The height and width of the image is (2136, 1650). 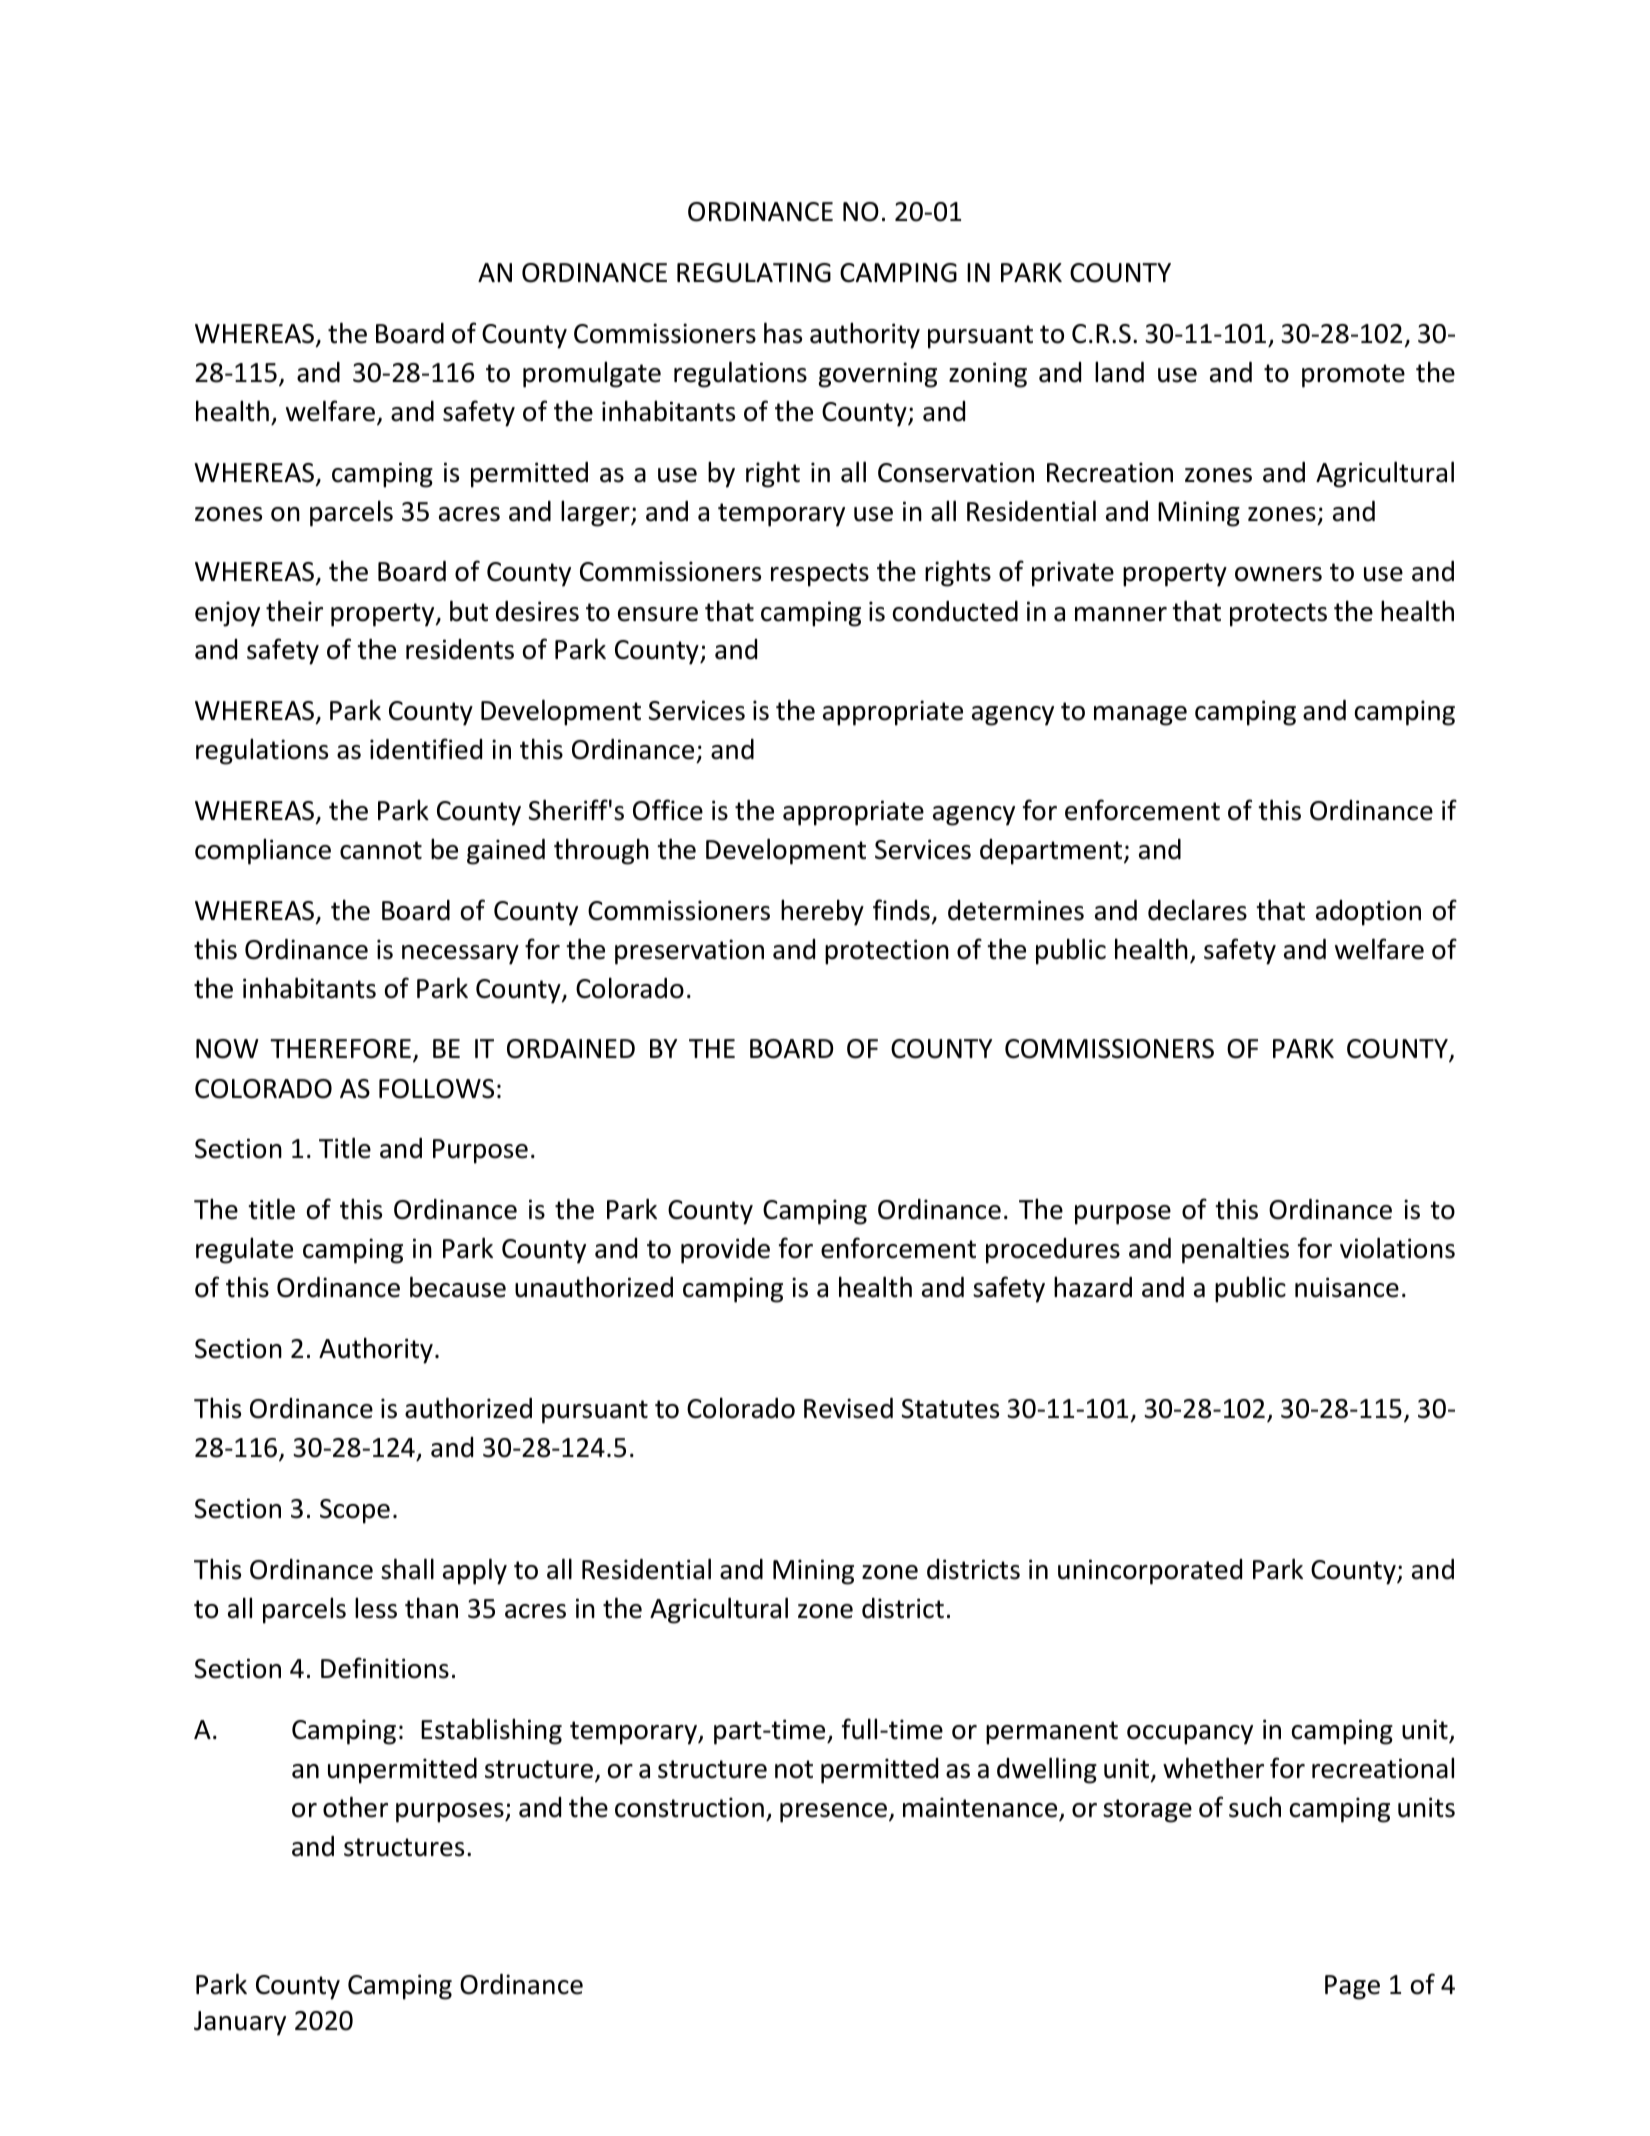 What do you see at coordinates (783, 333) in the image?
I see `has` at bounding box center [783, 333].
